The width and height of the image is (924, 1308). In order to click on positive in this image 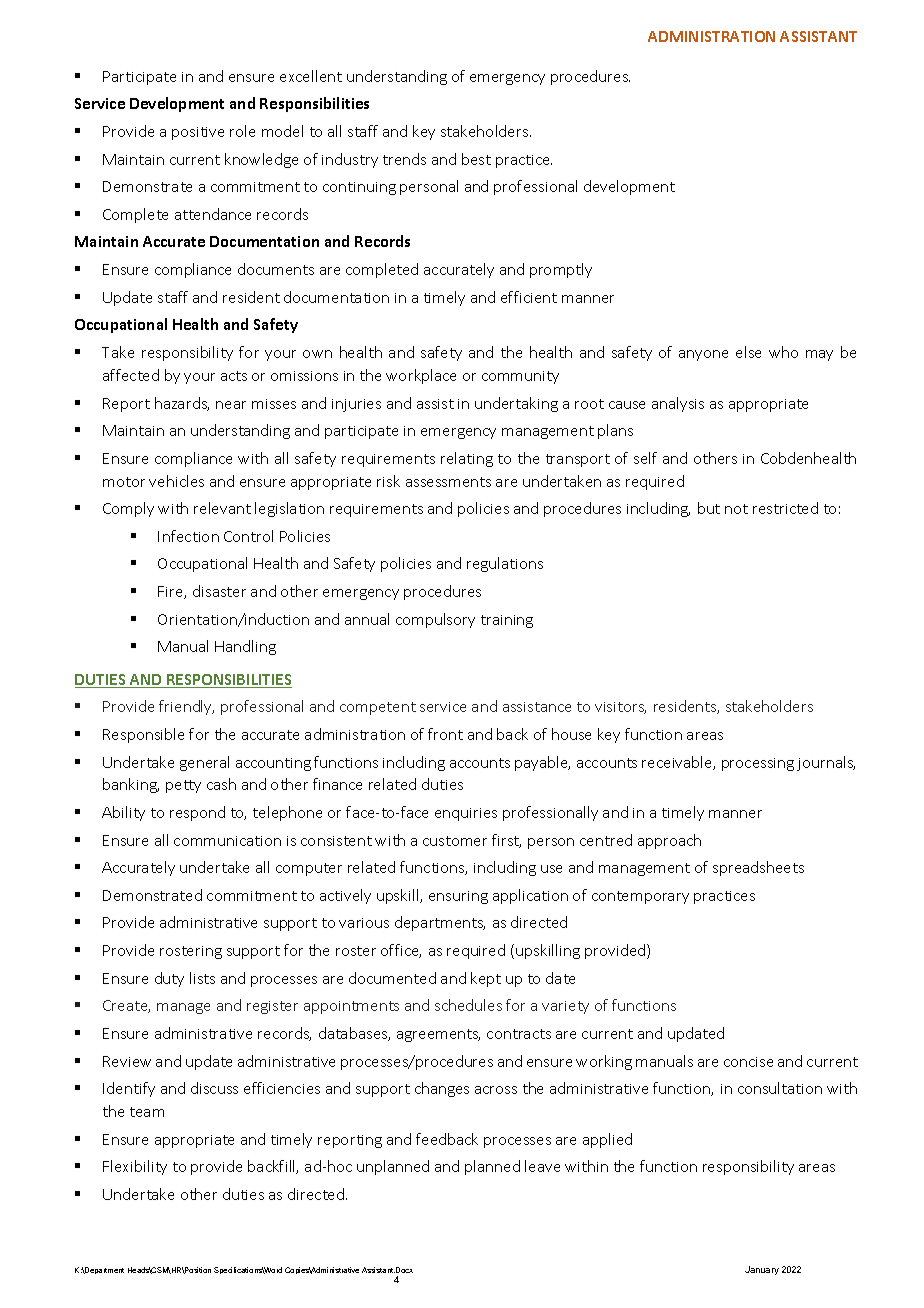, I will do `click(198, 133)`.
